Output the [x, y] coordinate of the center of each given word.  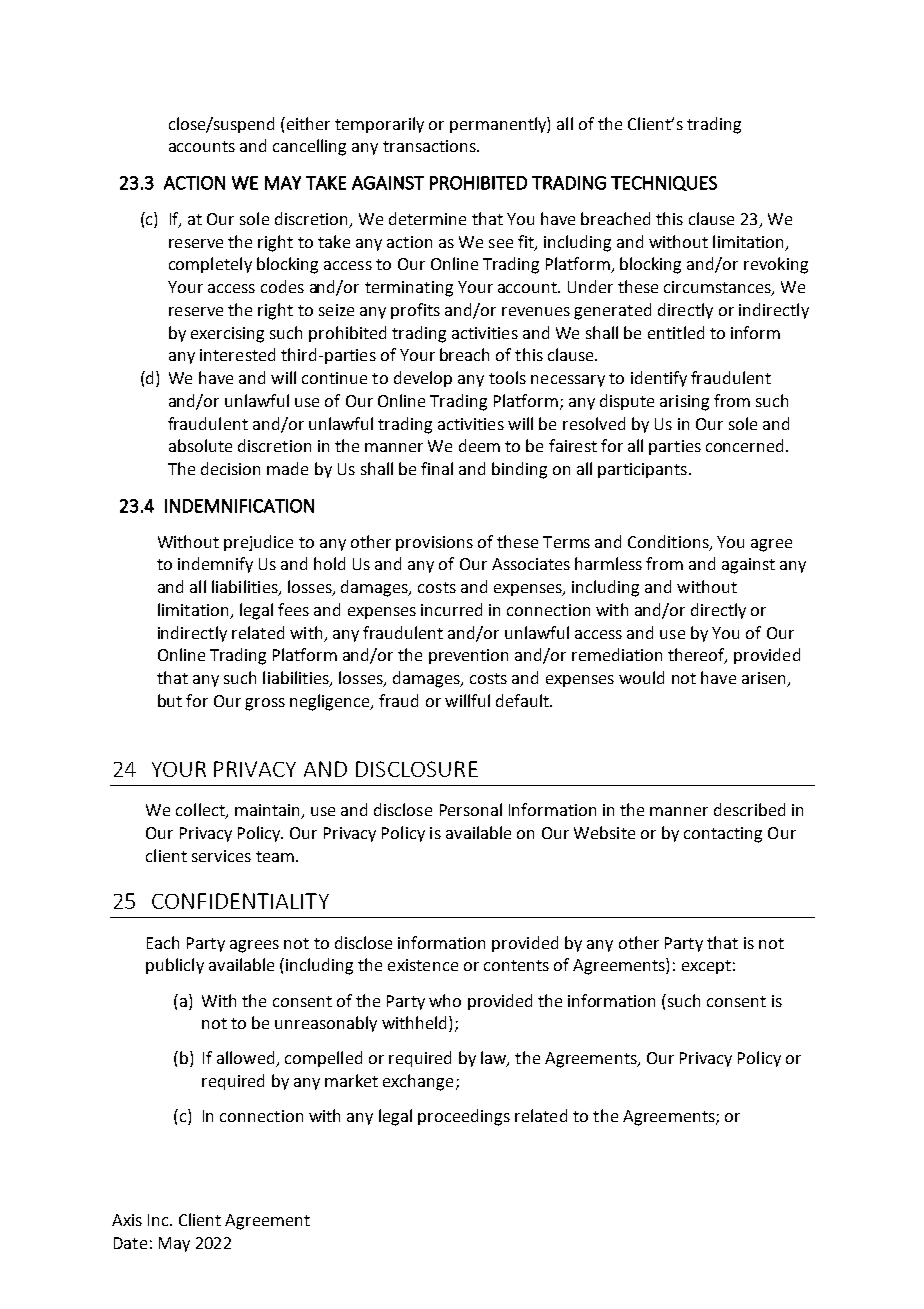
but [170, 700]
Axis [127, 1220]
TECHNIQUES [664, 183]
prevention [468, 656]
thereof [697, 656]
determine [427, 218]
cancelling [309, 147]
